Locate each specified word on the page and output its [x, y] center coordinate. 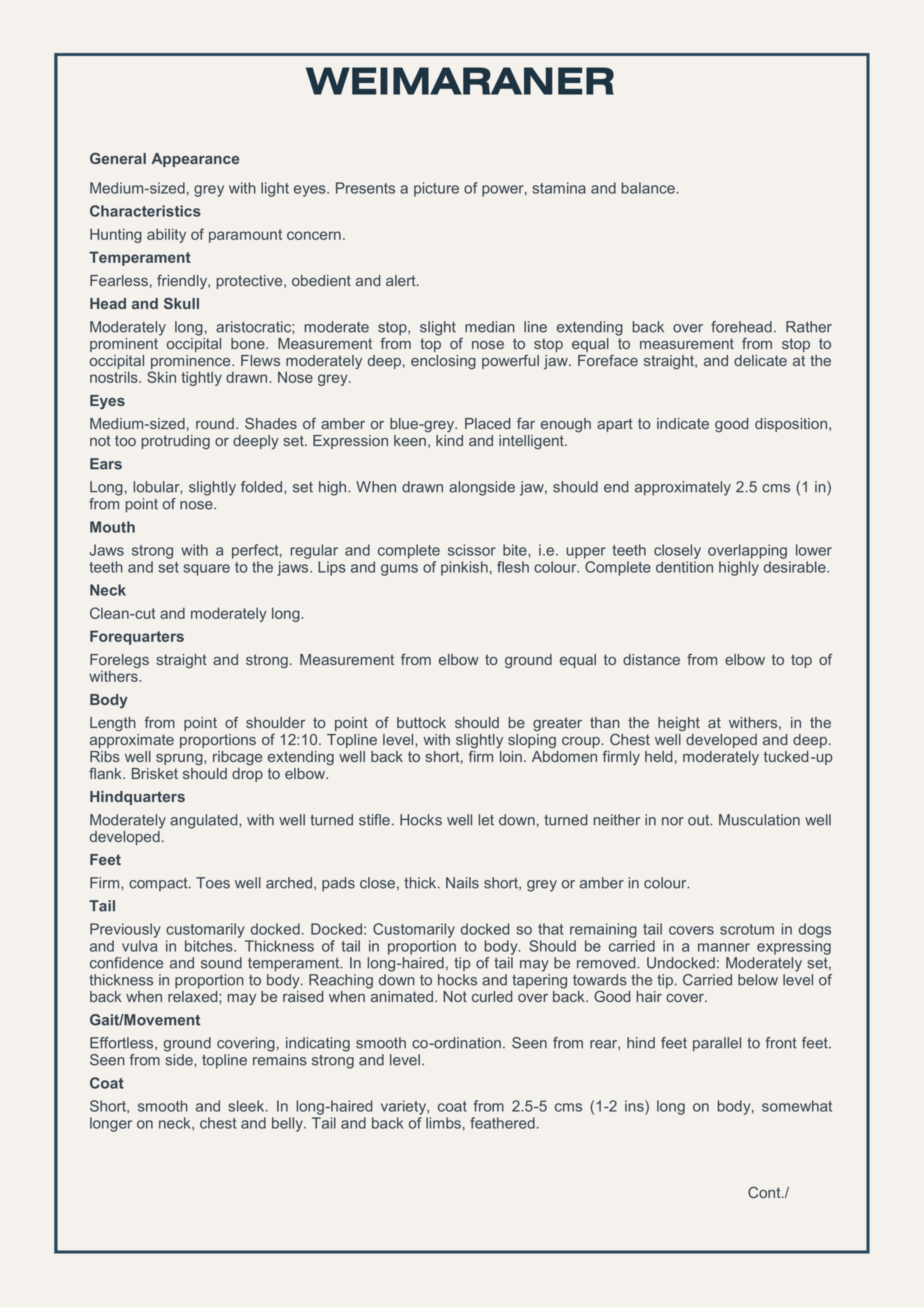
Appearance [195, 160]
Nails [462, 883]
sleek [247, 1106]
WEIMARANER [460, 81]
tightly [201, 378]
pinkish [464, 568]
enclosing [443, 362]
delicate [760, 360]
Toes [213, 883]
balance [649, 188]
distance [651, 659]
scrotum [747, 929]
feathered [502, 1123]
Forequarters [137, 637]
